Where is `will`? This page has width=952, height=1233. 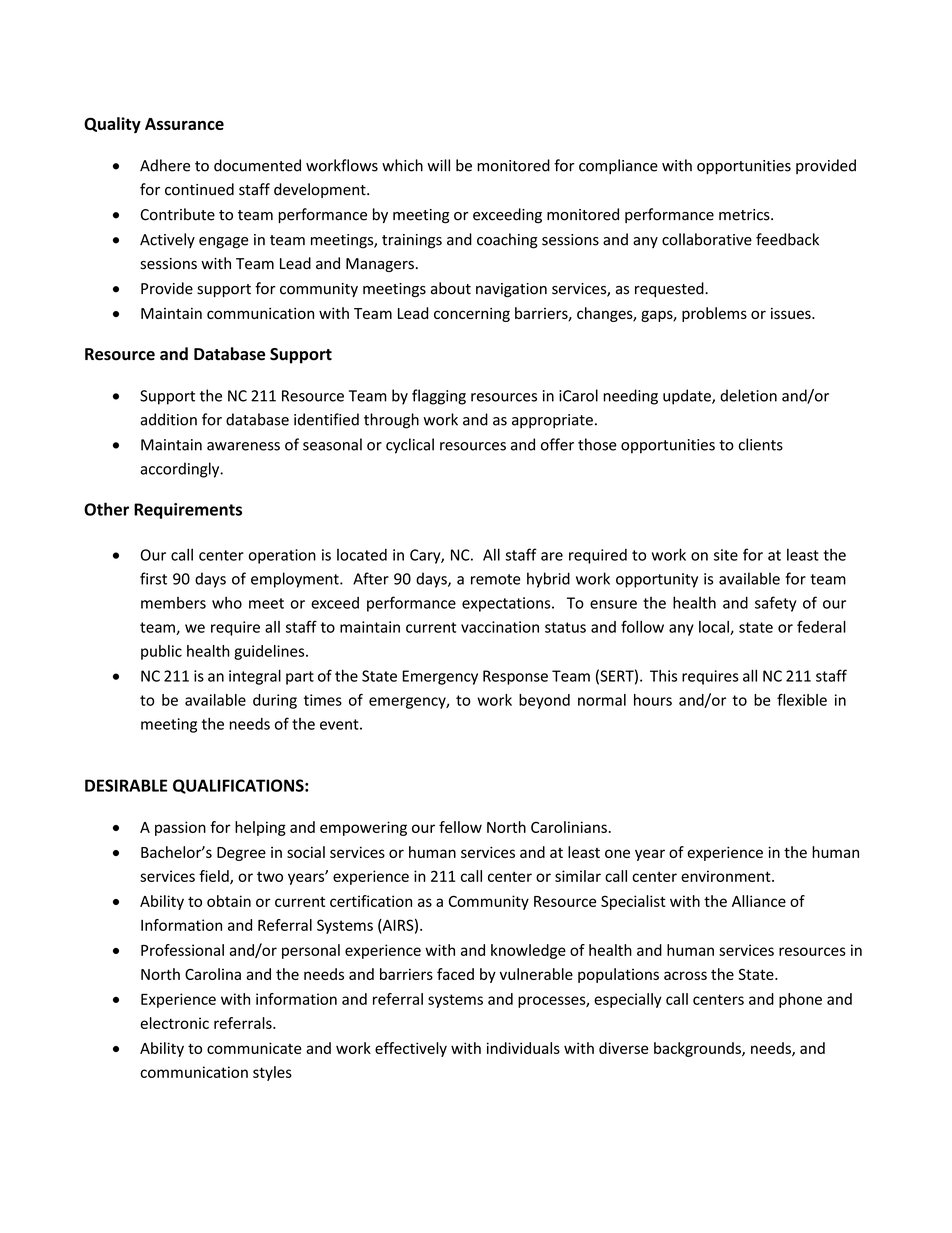
will is located at coordinates (438, 165).
